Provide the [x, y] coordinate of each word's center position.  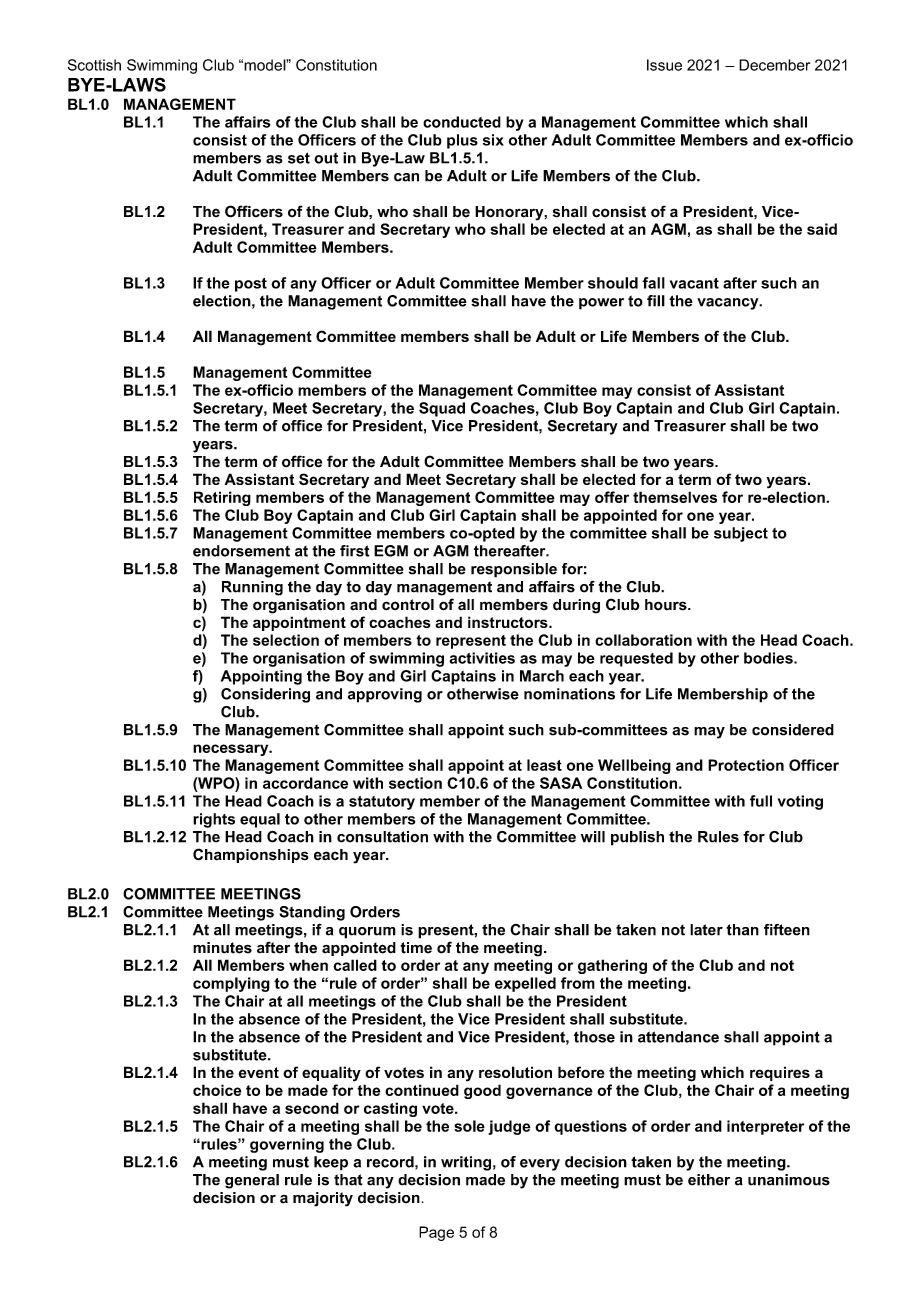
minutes [222, 948]
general [252, 1181]
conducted [462, 122]
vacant [694, 283]
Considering [265, 695]
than [742, 930]
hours [667, 605]
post [251, 285]
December [774, 65]
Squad [442, 409]
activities [482, 658]
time [416, 948]
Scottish [94, 65]
